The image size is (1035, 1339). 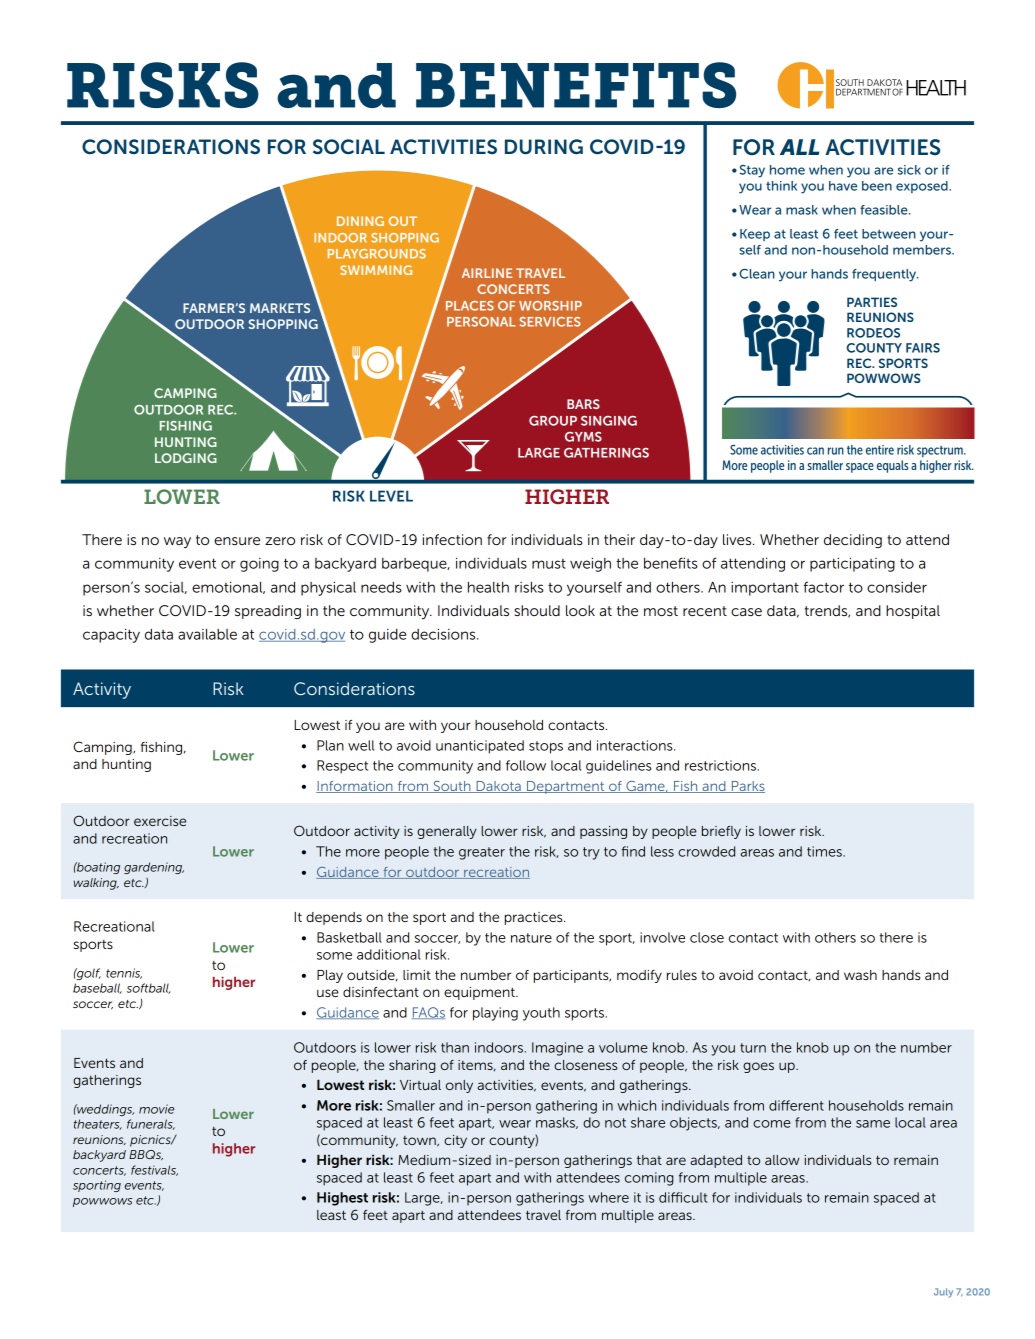 I want to click on wash, so click(x=860, y=975).
